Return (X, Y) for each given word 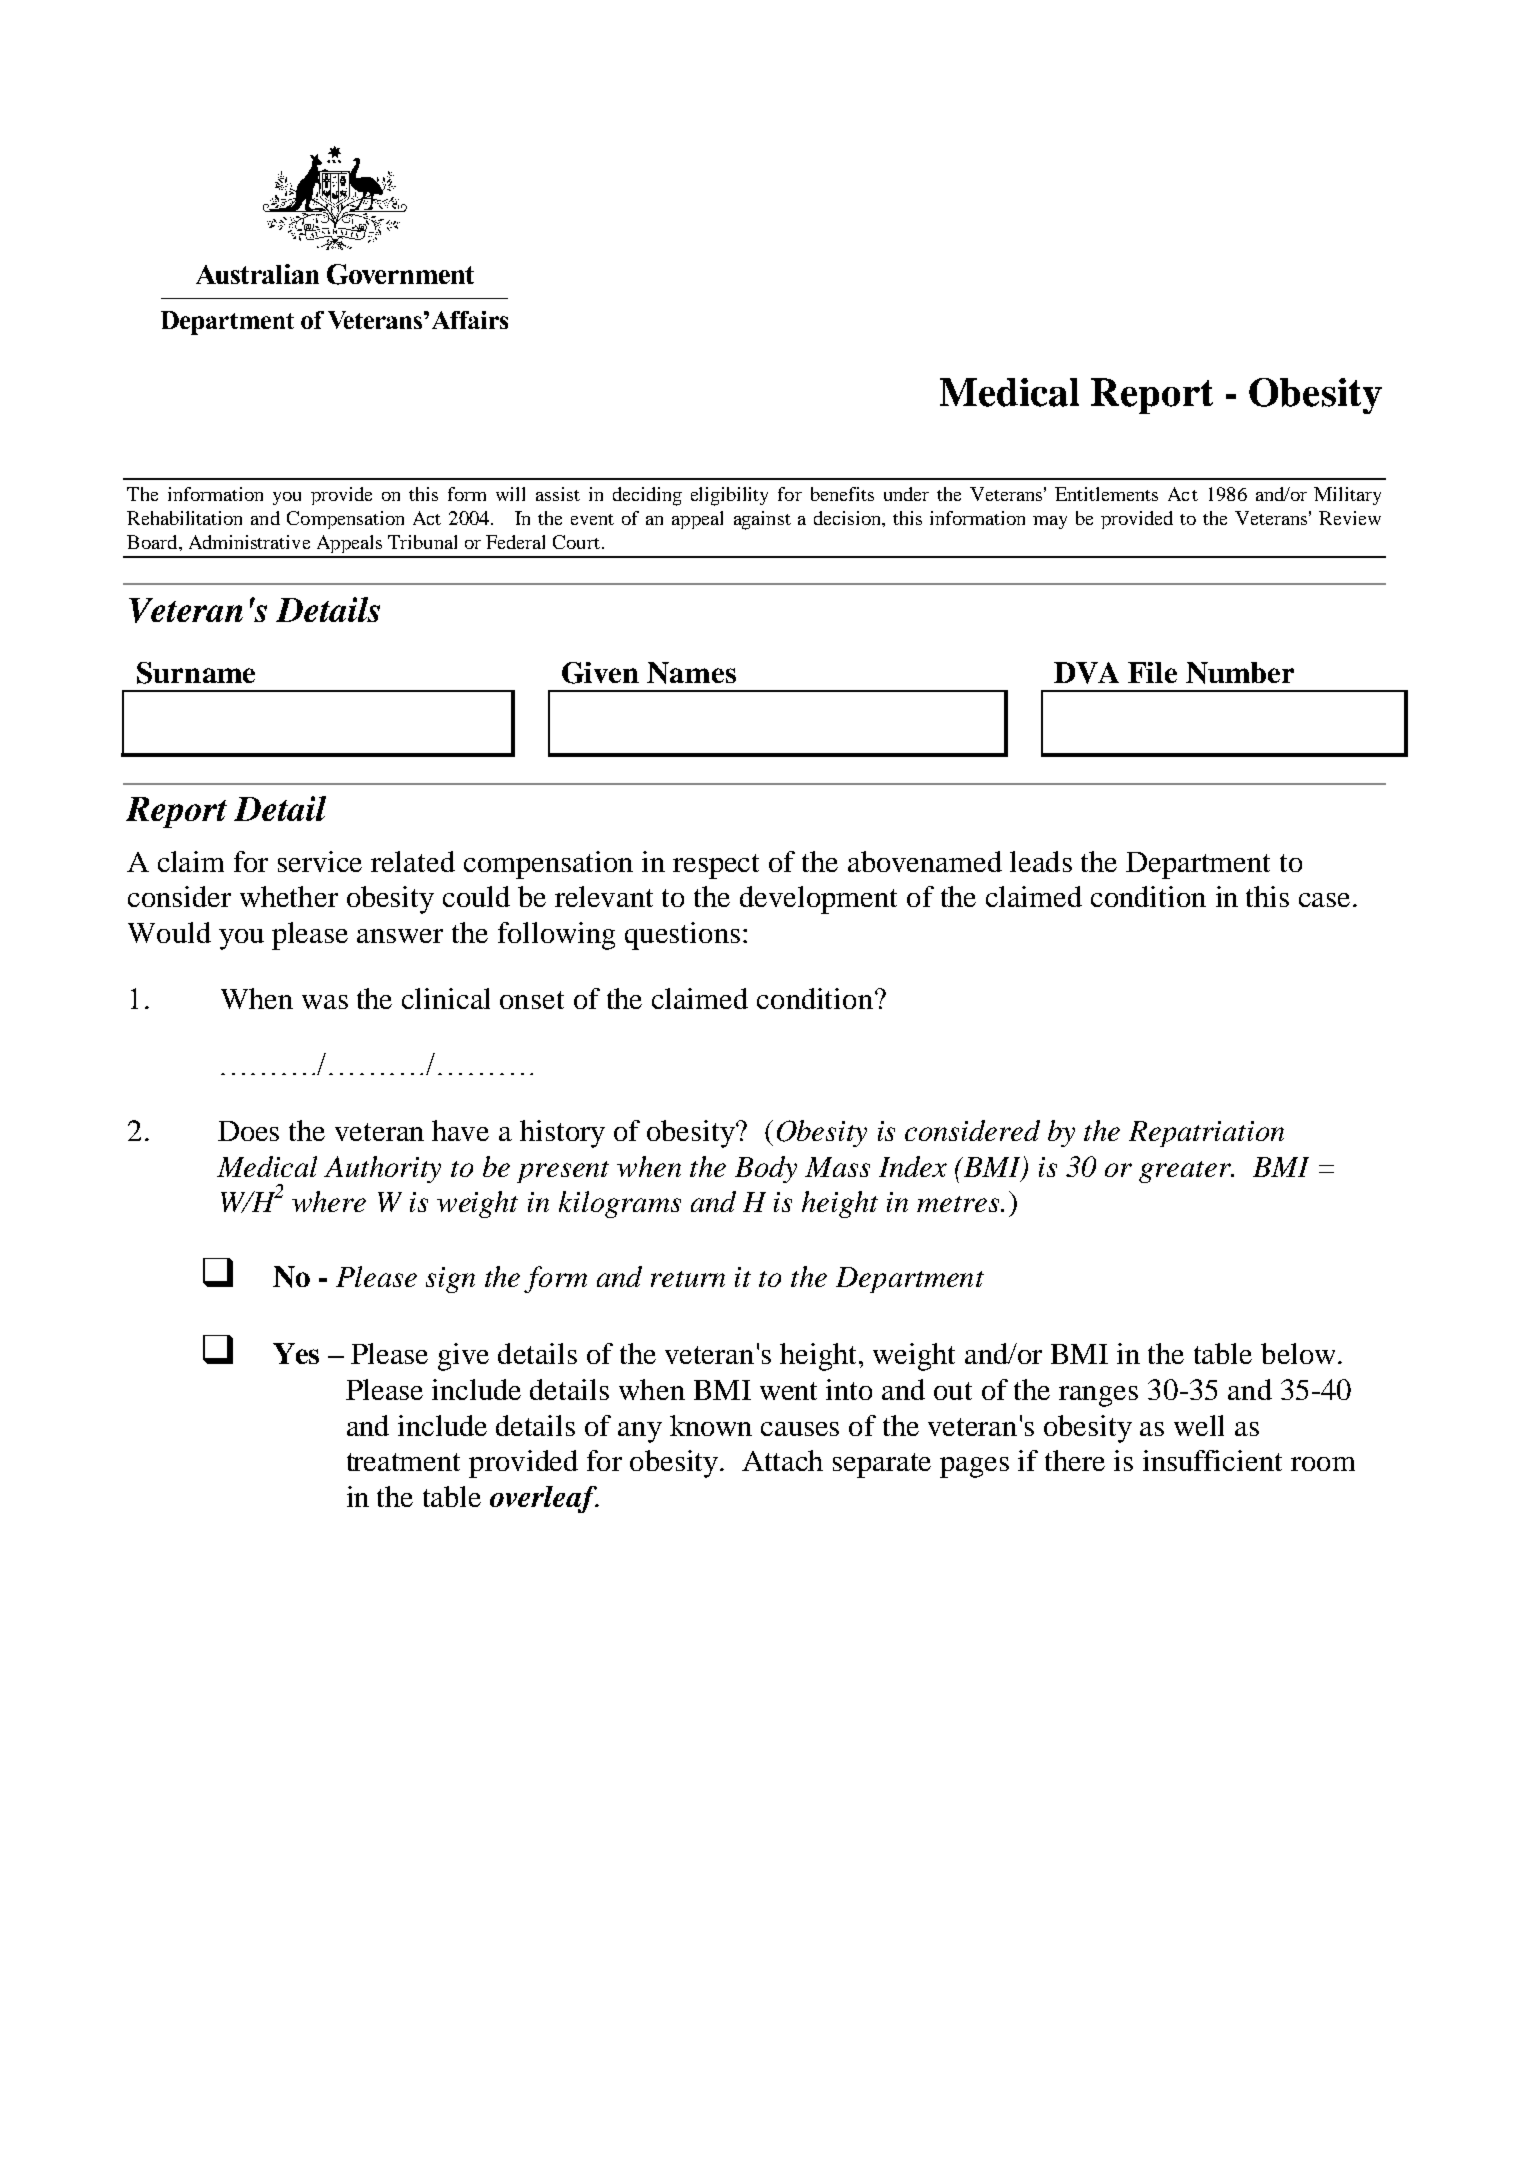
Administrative (249, 542)
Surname (196, 673)
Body (766, 1169)
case (1324, 900)
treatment (403, 1462)
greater (1186, 1172)
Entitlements (1106, 494)
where (329, 1201)
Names (691, 673)
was (325, 1002)
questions (682, 936)
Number (1240, 673)
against (762, 520)
